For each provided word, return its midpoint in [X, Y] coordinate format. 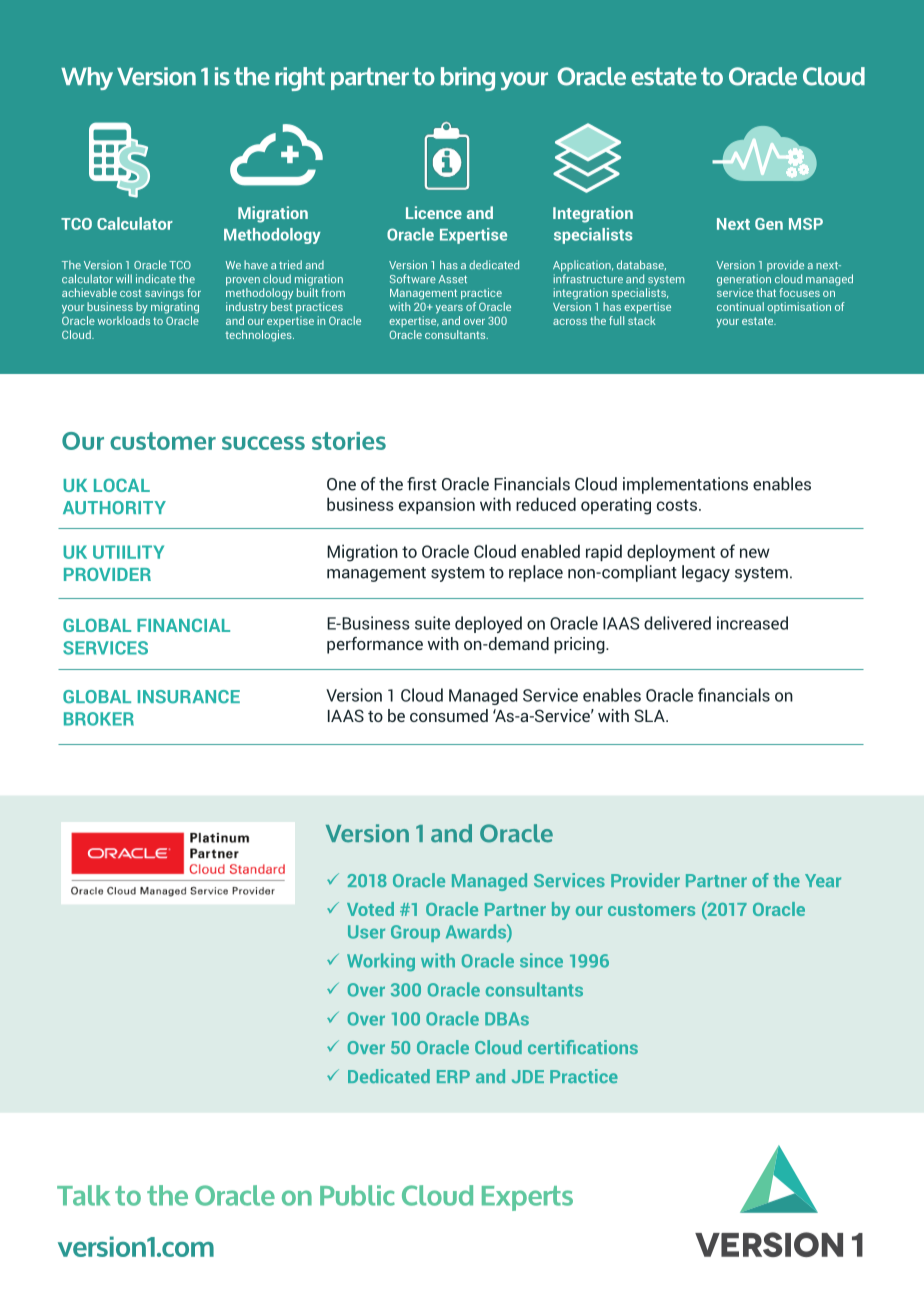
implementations [685, 485]
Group [415, 933]
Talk [83, 1195]
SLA [650, 715]
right [300, 79]
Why [87, 78]
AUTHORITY [114, 508]
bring [468, 79]
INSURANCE [189, 697]
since [541, 960]
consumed [449, 715]
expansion [437, 506]
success [263, 443]
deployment [671, 553]
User [366, 932]
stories [349, 441]
